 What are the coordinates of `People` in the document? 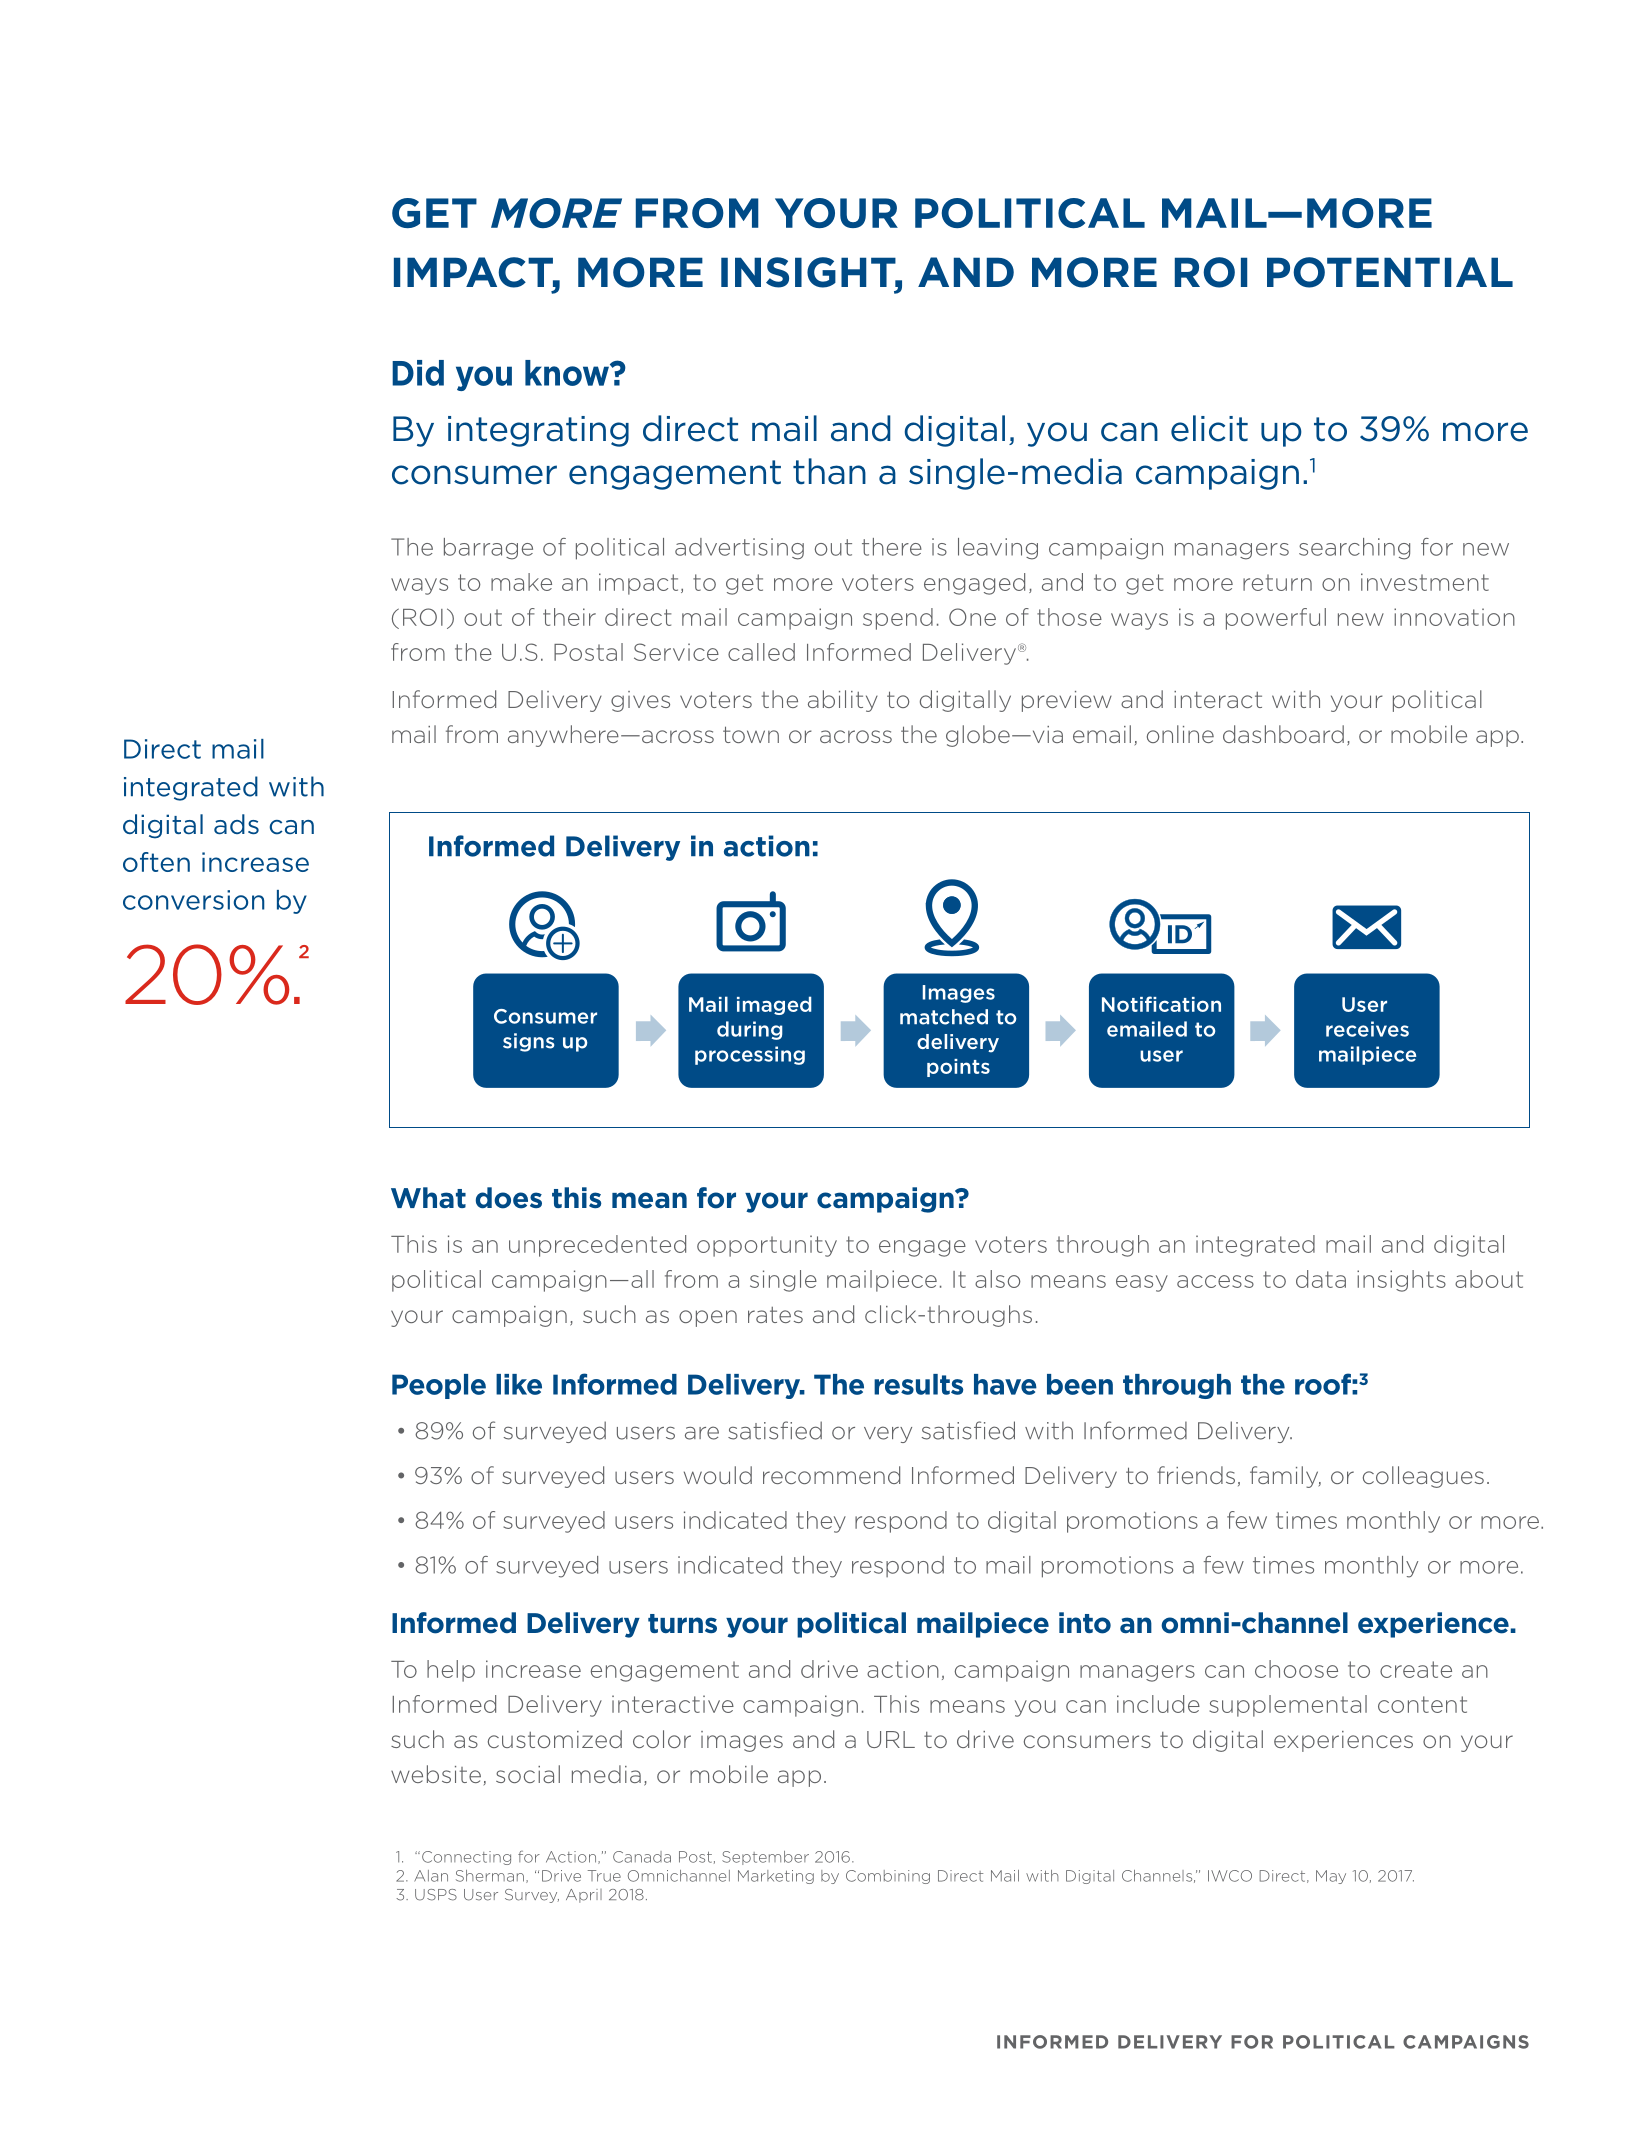 It's located at (439, 1386).
